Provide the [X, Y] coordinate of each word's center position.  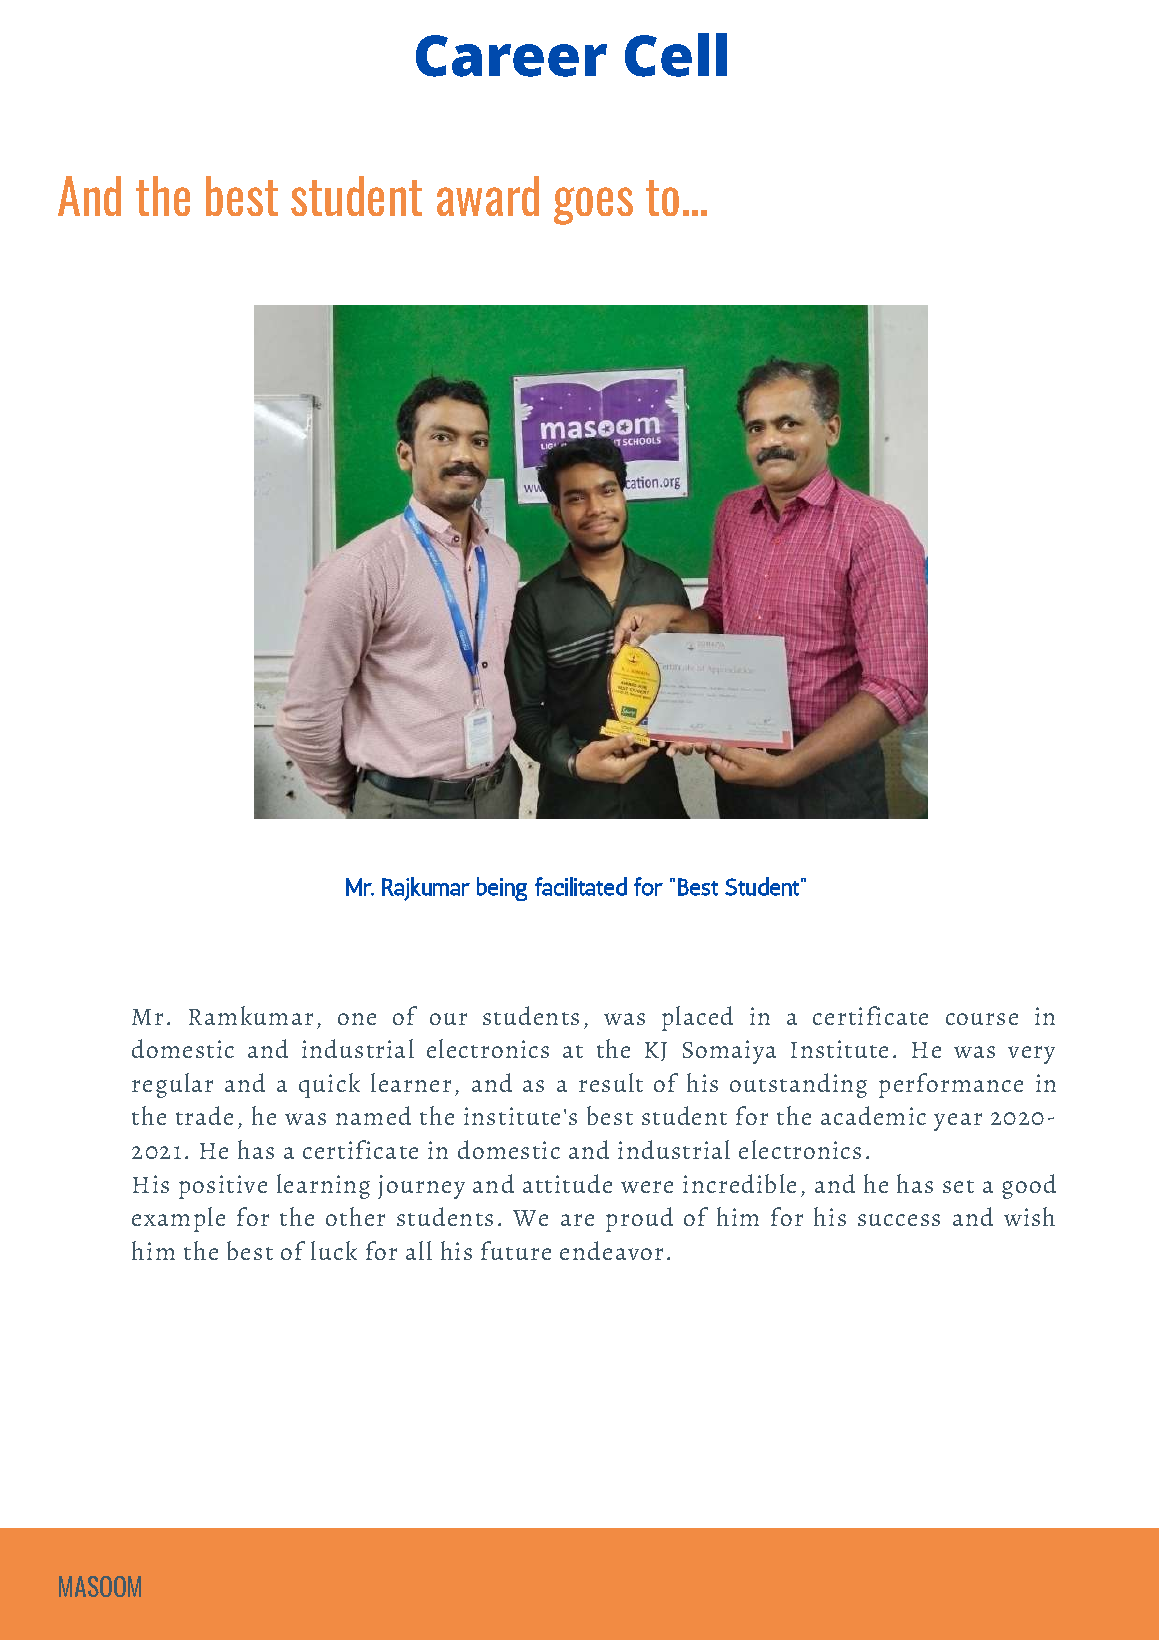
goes [593, 206]
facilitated [581, 886]
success [899, 1220]
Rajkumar [426, 889]
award [488, 196]
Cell [676, 55]
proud [639, 1219]
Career [511, 56]
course [982, 1019]
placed [697, 1018]
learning [323, 1186]
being [502, 889]
